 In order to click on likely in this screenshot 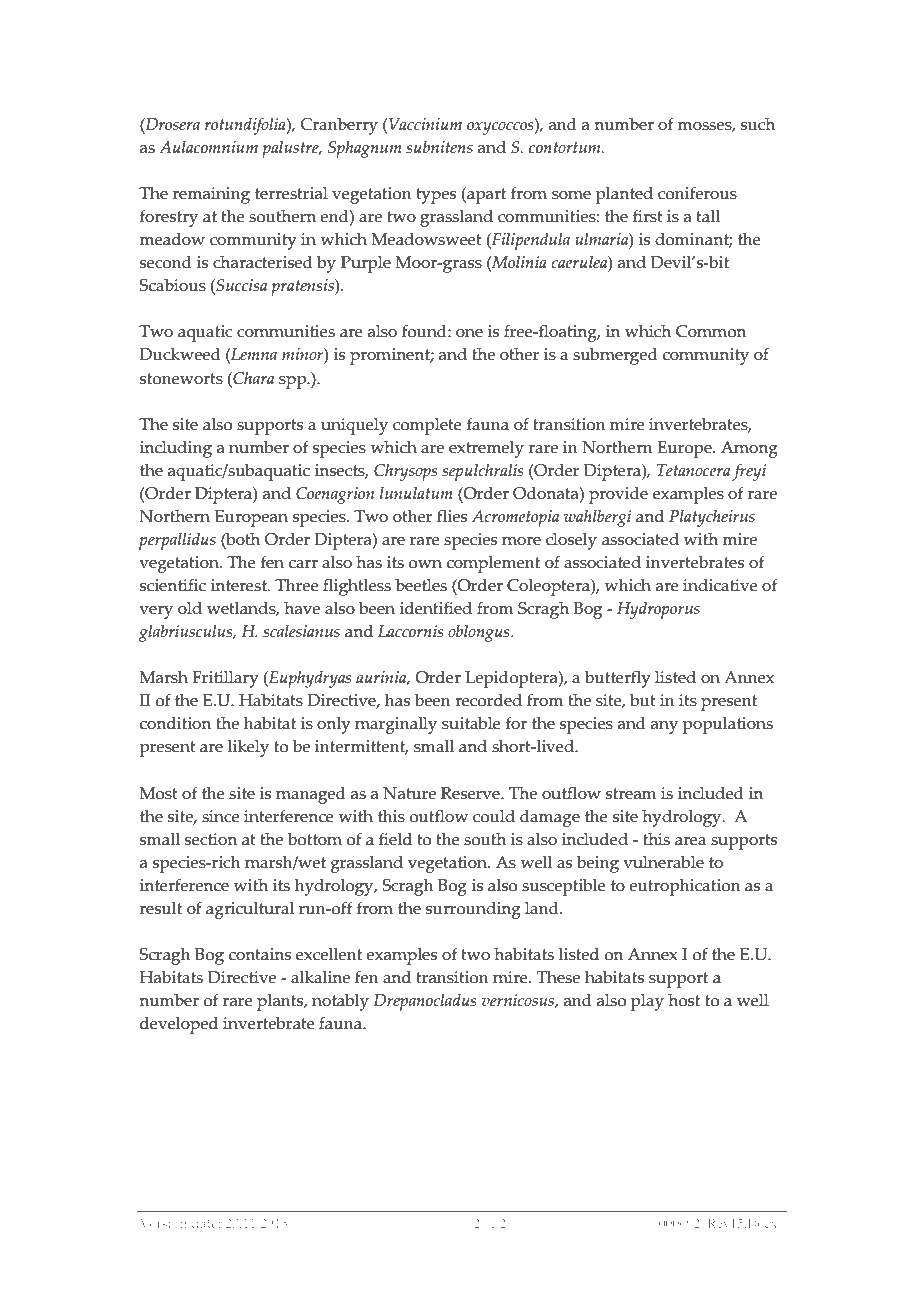, I will do `click(248, 748)`.
